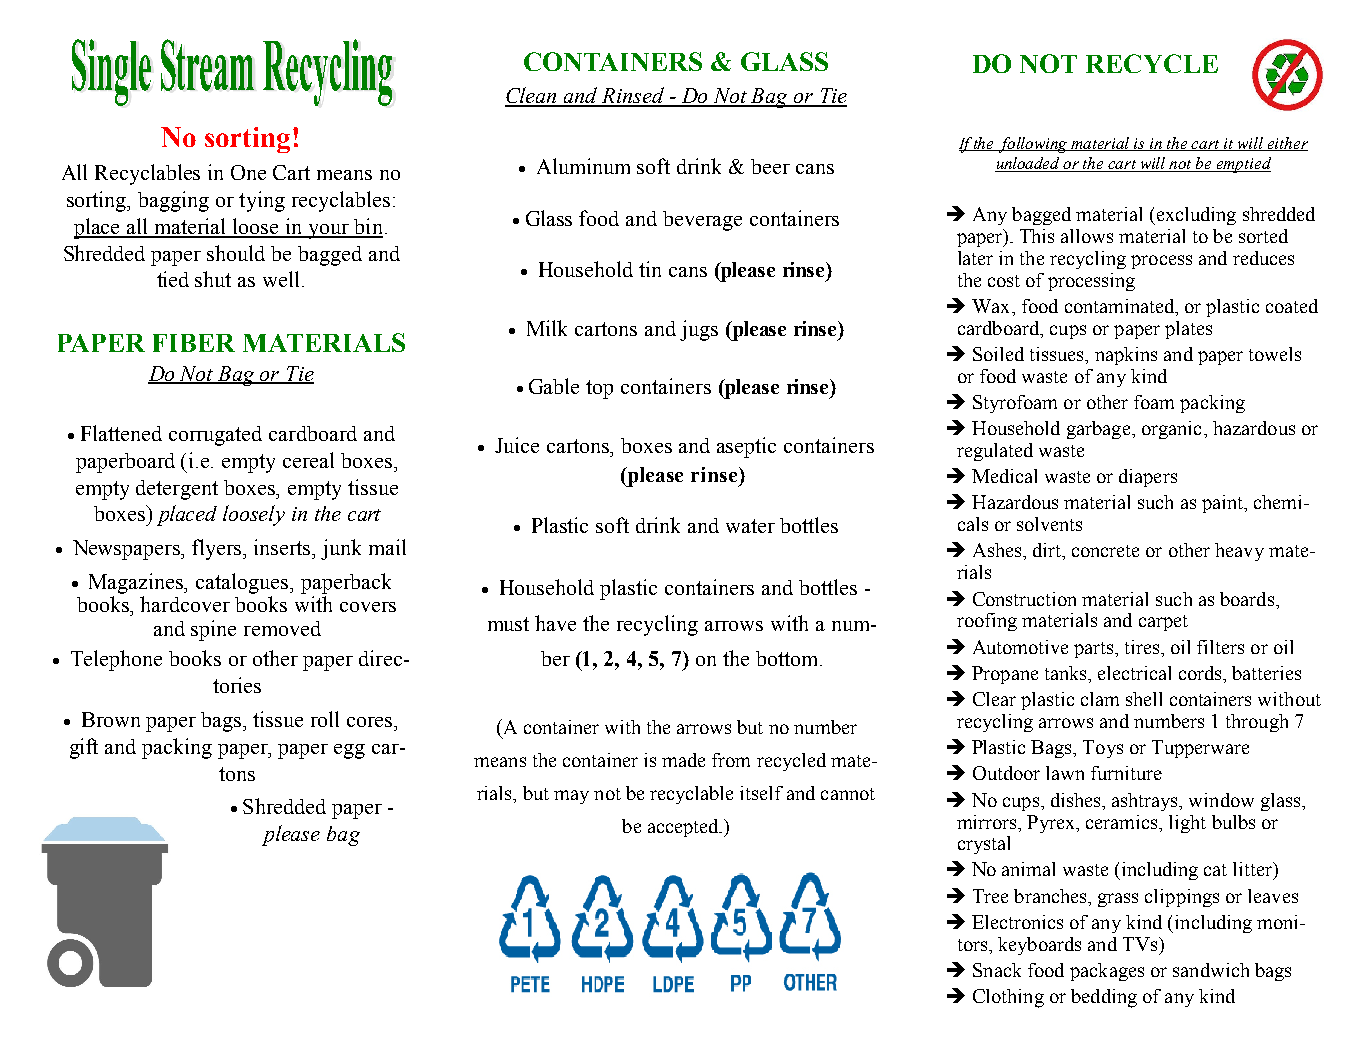 This page has width=1354, height=1046. What do you see at coordinates (1171, 430) in the page?
I see `organic` at bounding box center [1171, 430].
